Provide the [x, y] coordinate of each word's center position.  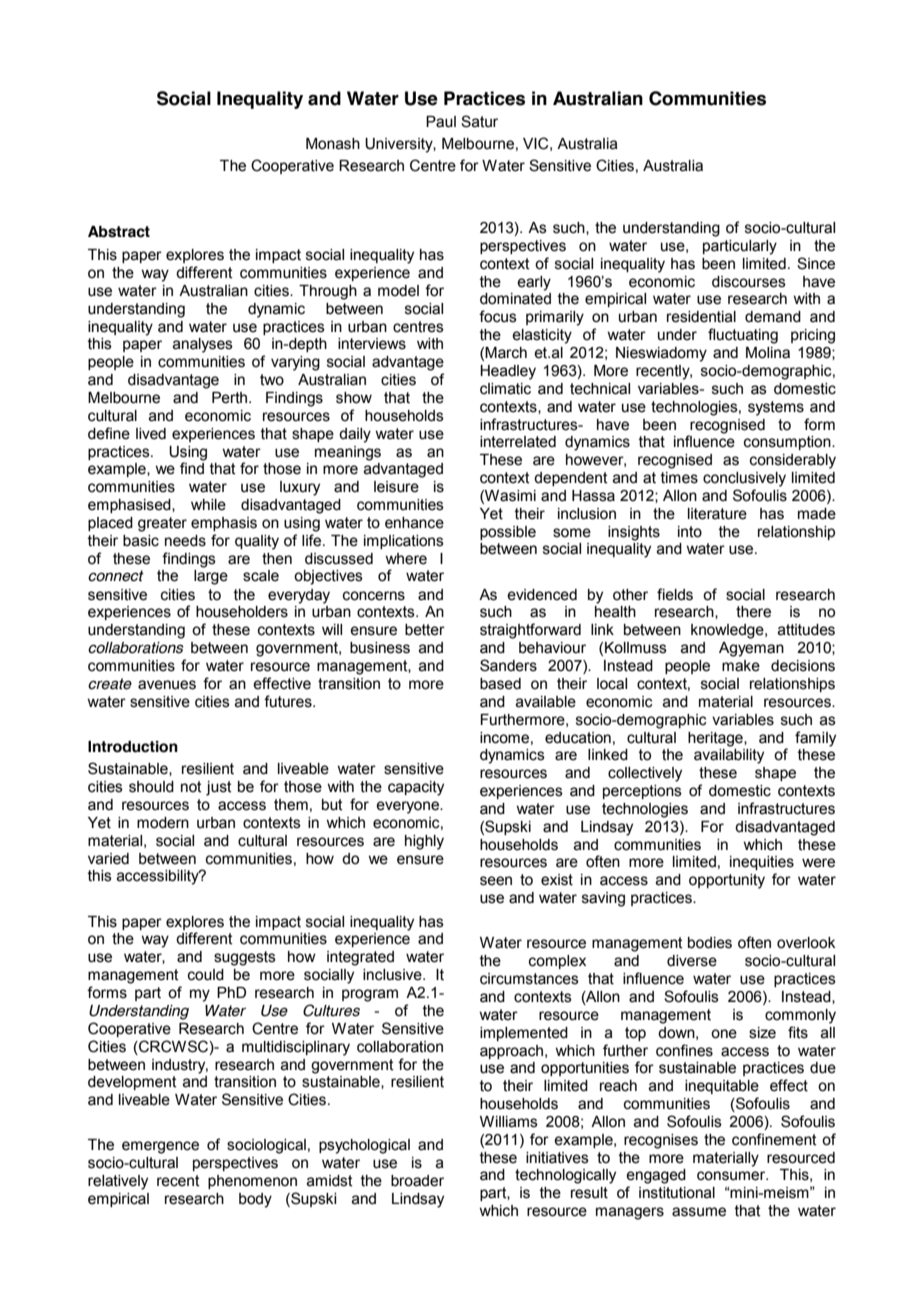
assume [699, 1212]
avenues [167, 685]
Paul [441, 122]
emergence [160, 1147]
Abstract [119, 232]
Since [816, 263]
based [500, 684]
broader [417, 1181]
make [741, 666]
